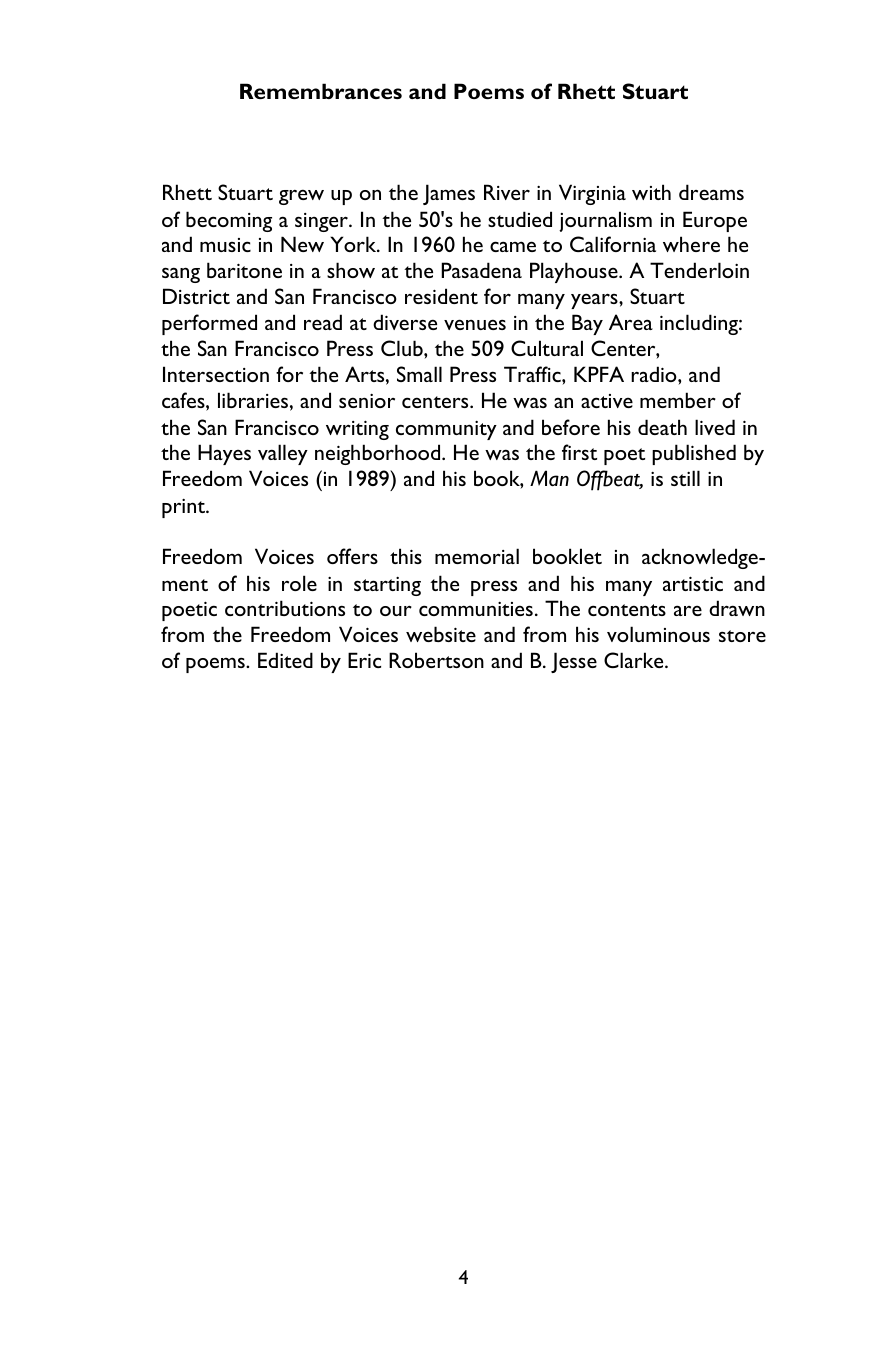  Describe the element at coordinates (699, 270) in the screenshot. I see `Tenderloin` at that location.
